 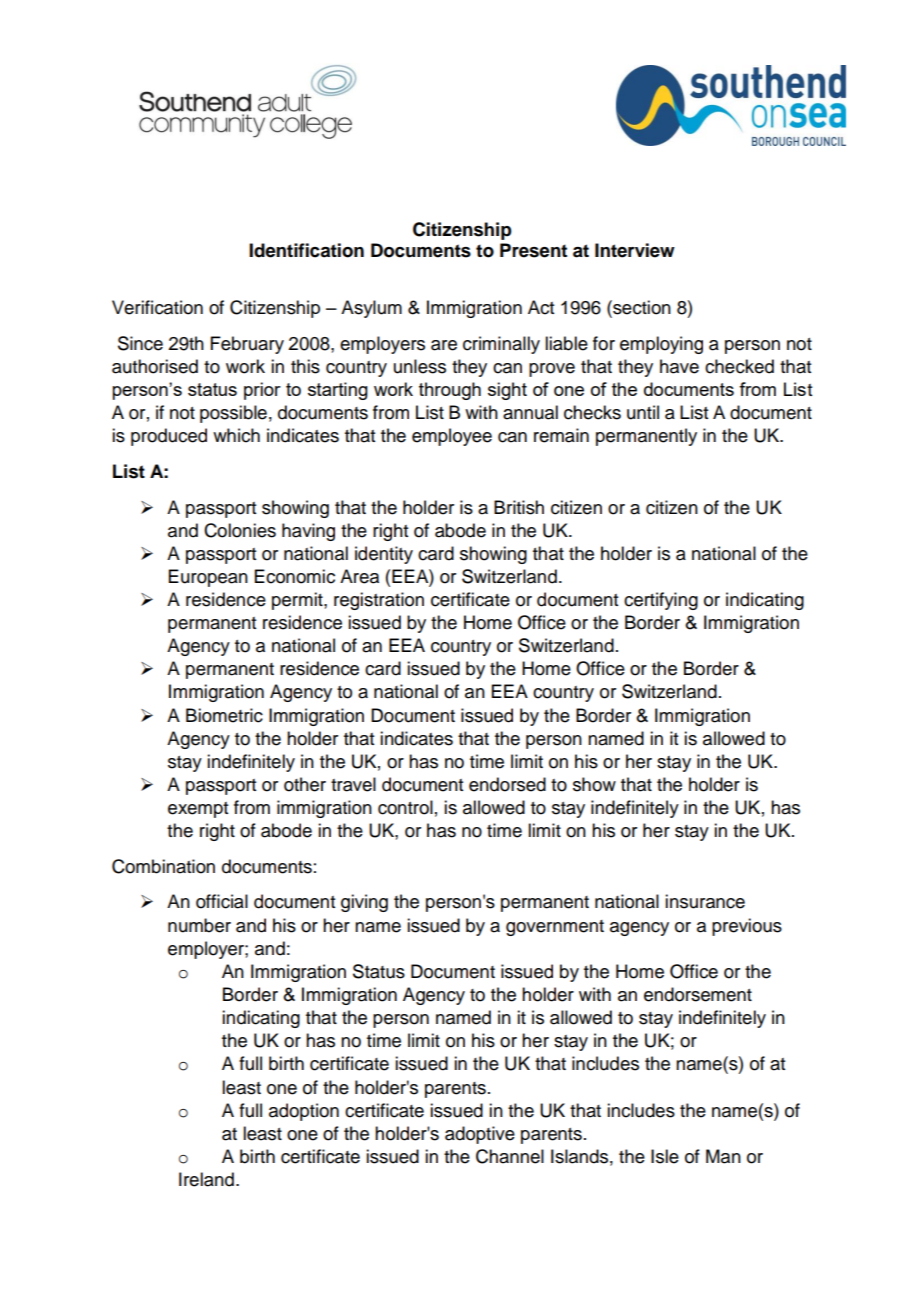 What do you see at coordinates (480, 1135) in the screenshot?
I see `adoptive` at bounding box center [480, 1135].
